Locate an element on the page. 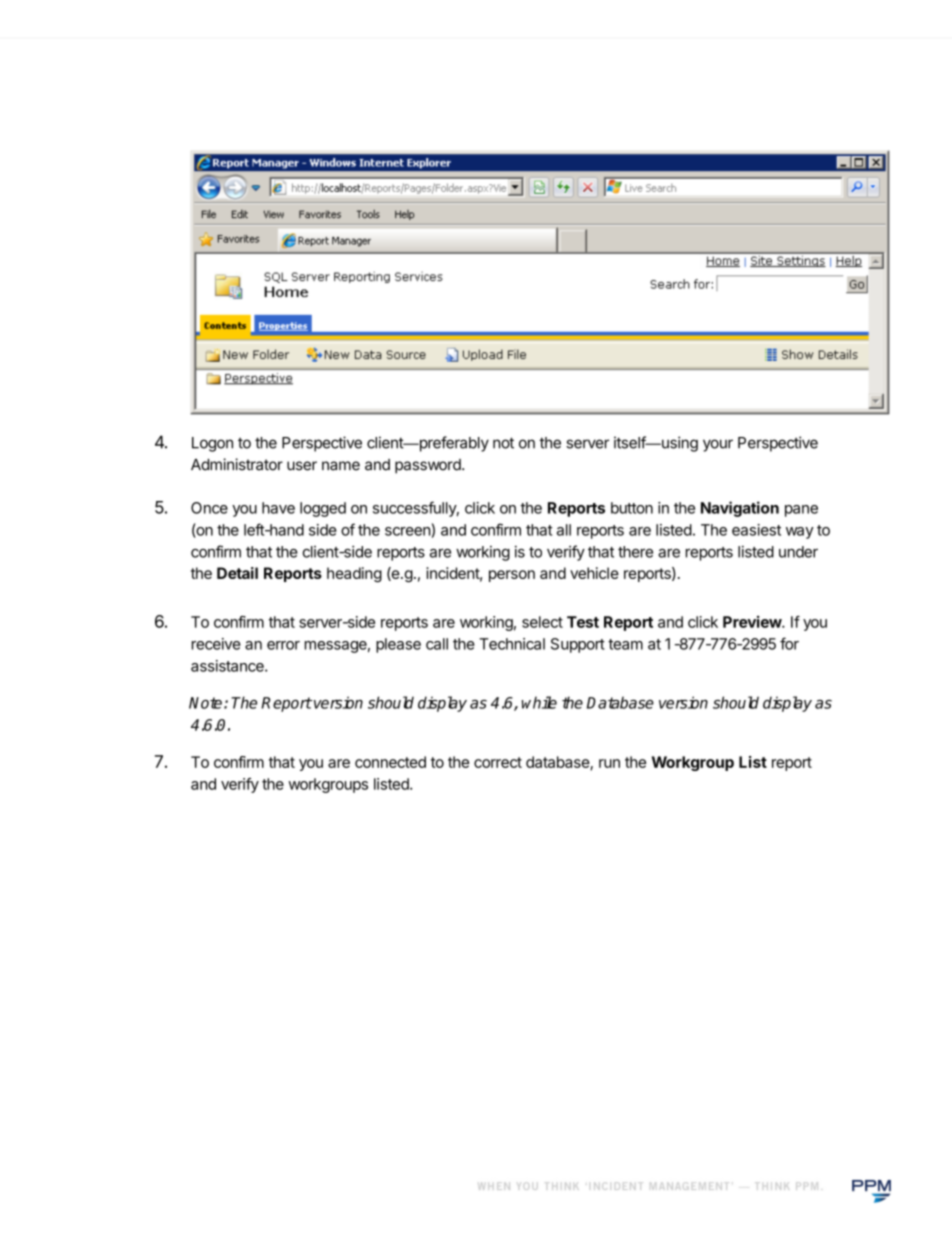 The width and height of the page is (952, 1233). connected is located at coordinates (390, 762).
